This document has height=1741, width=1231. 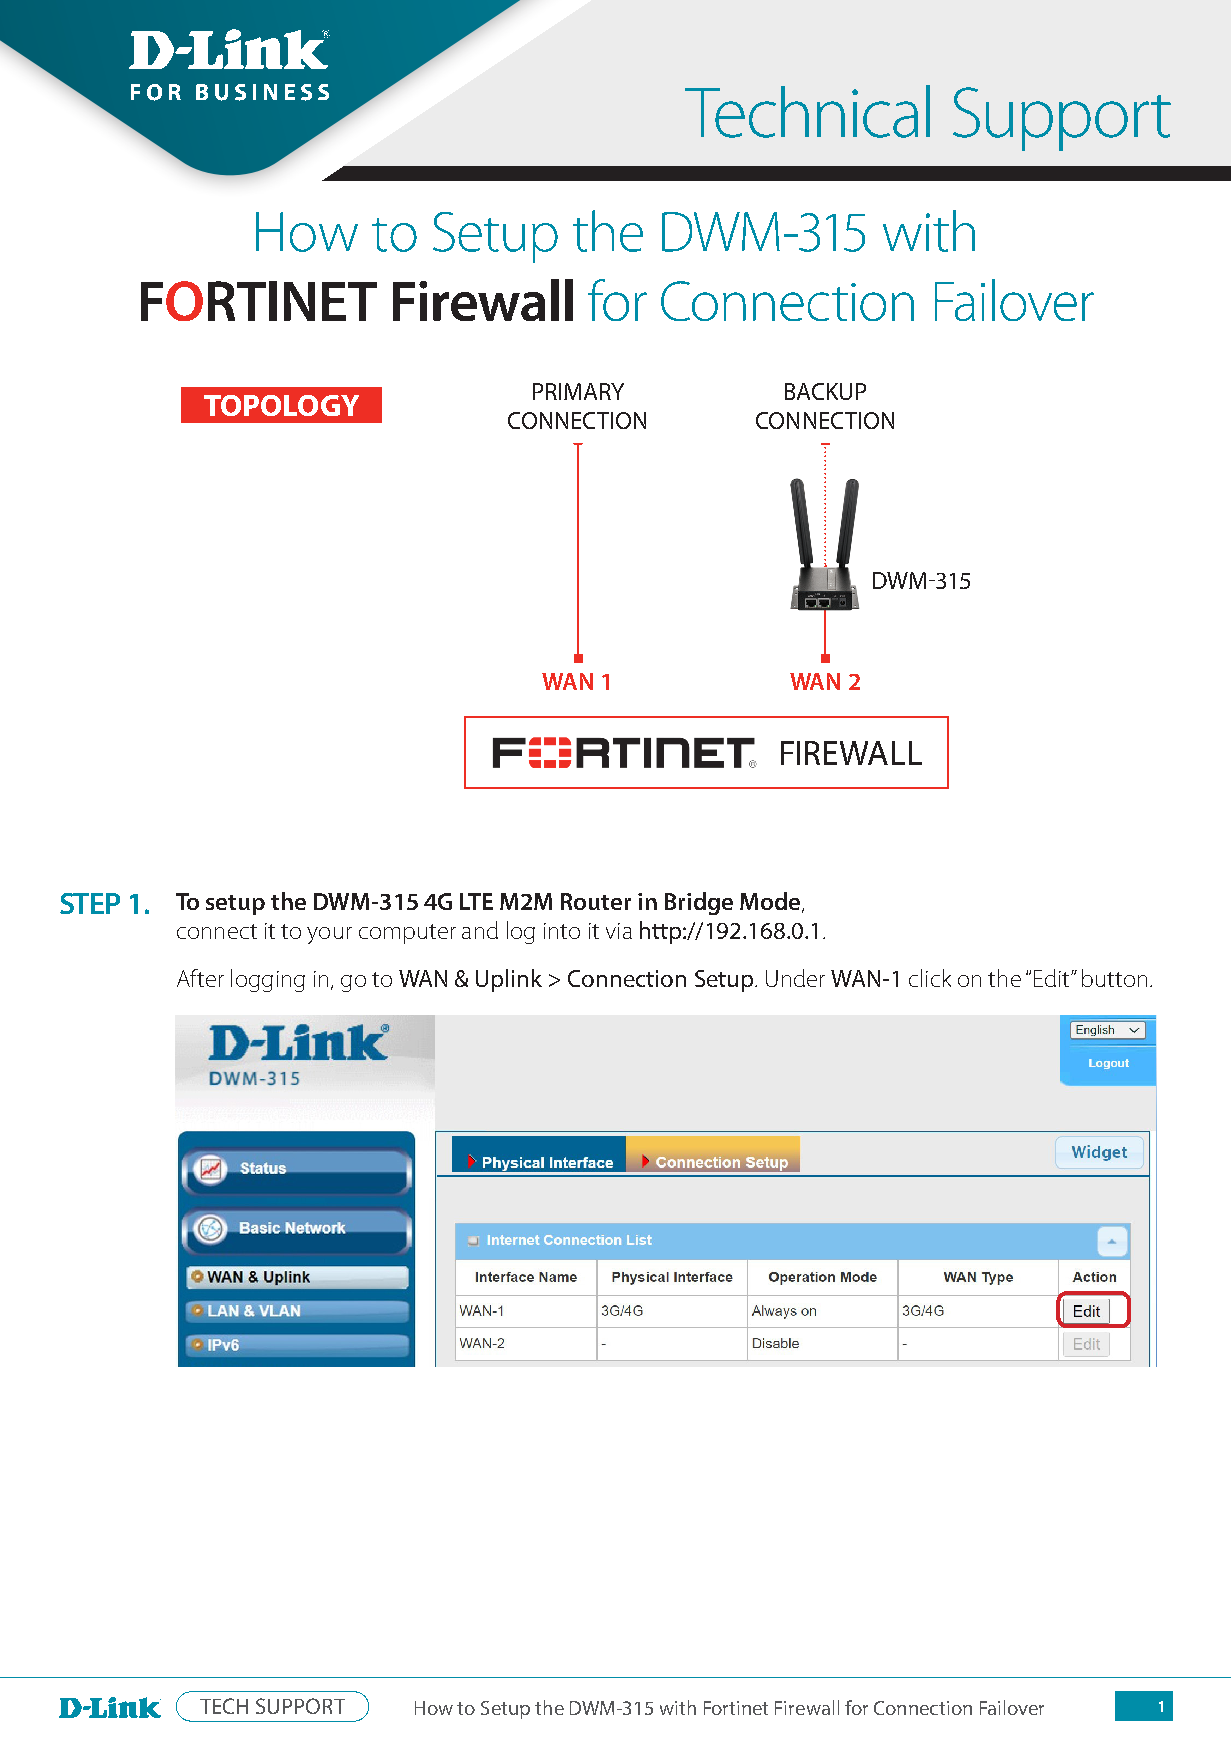 I want to click on PRIMARY, so click(x=578, y=391).
